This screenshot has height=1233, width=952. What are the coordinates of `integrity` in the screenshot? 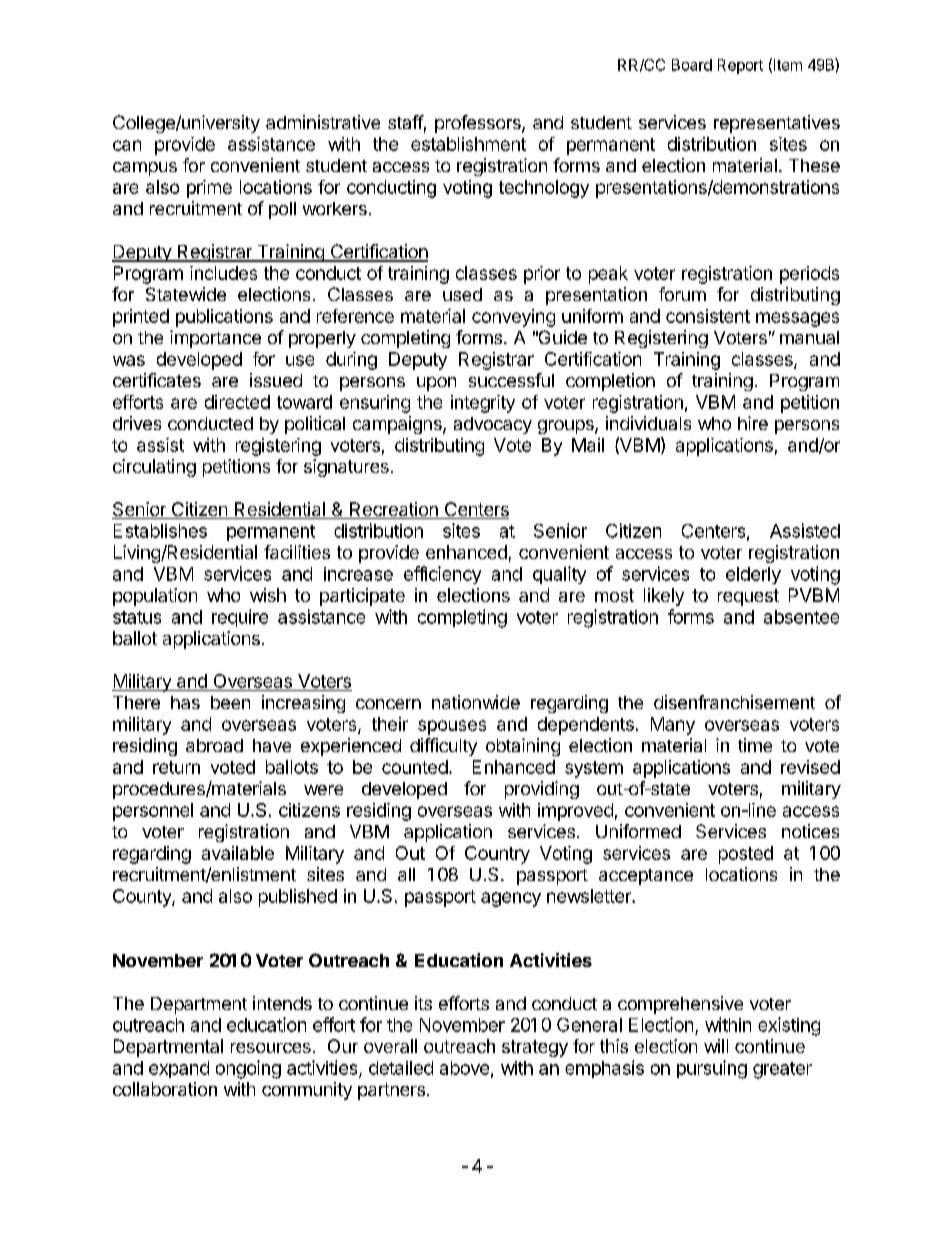 It's located at (483, 404).
